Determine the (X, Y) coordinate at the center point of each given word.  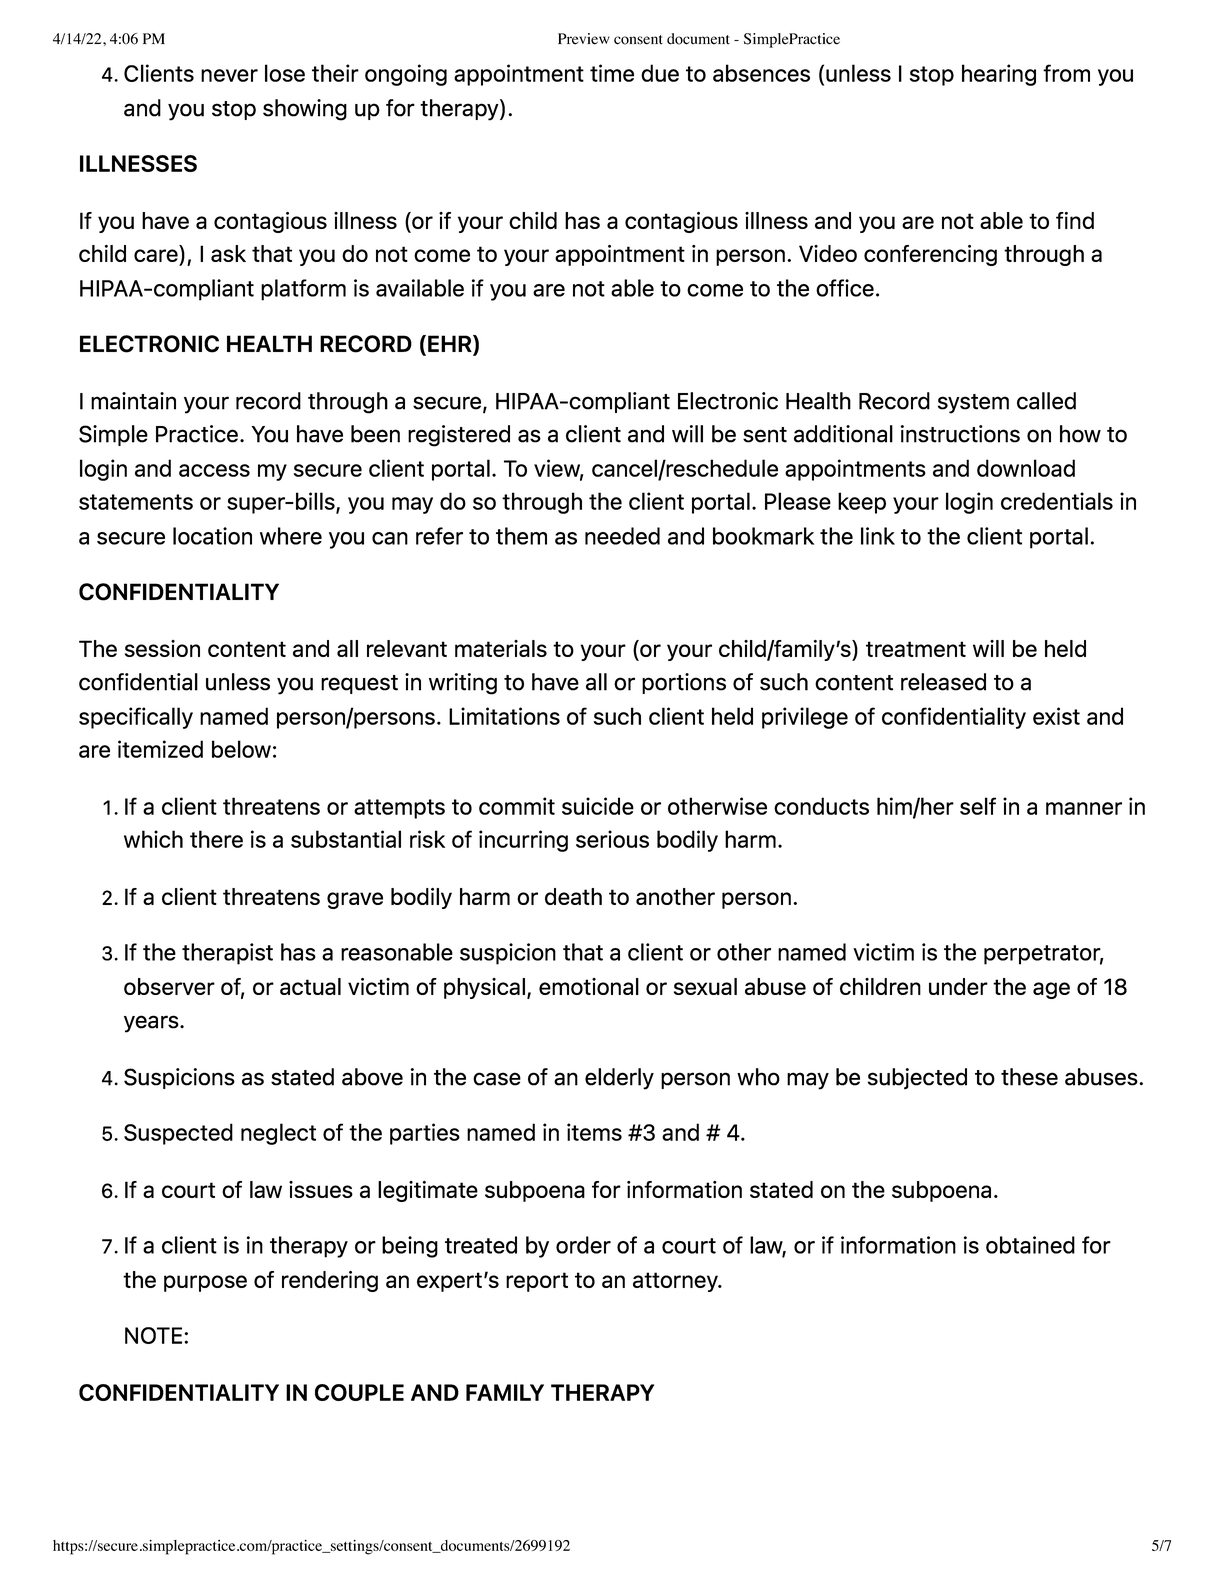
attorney (676, 1282)
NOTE (155, 1335)
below (241, 749)
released (943, 682)
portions (684, 683)
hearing (999, 75)
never (229, 75)
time (612, 73)
